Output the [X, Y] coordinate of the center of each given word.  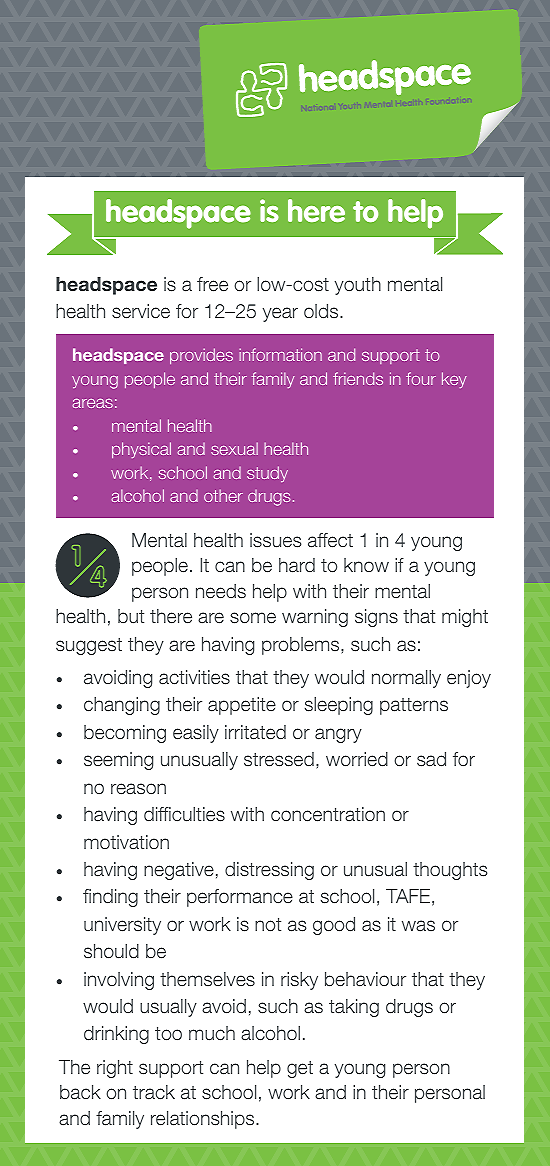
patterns [414, 706]
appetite [242, 706]
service [141, 311]
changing [122, 706]
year [280, 314]
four [421, 378]
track [154, 1092]
